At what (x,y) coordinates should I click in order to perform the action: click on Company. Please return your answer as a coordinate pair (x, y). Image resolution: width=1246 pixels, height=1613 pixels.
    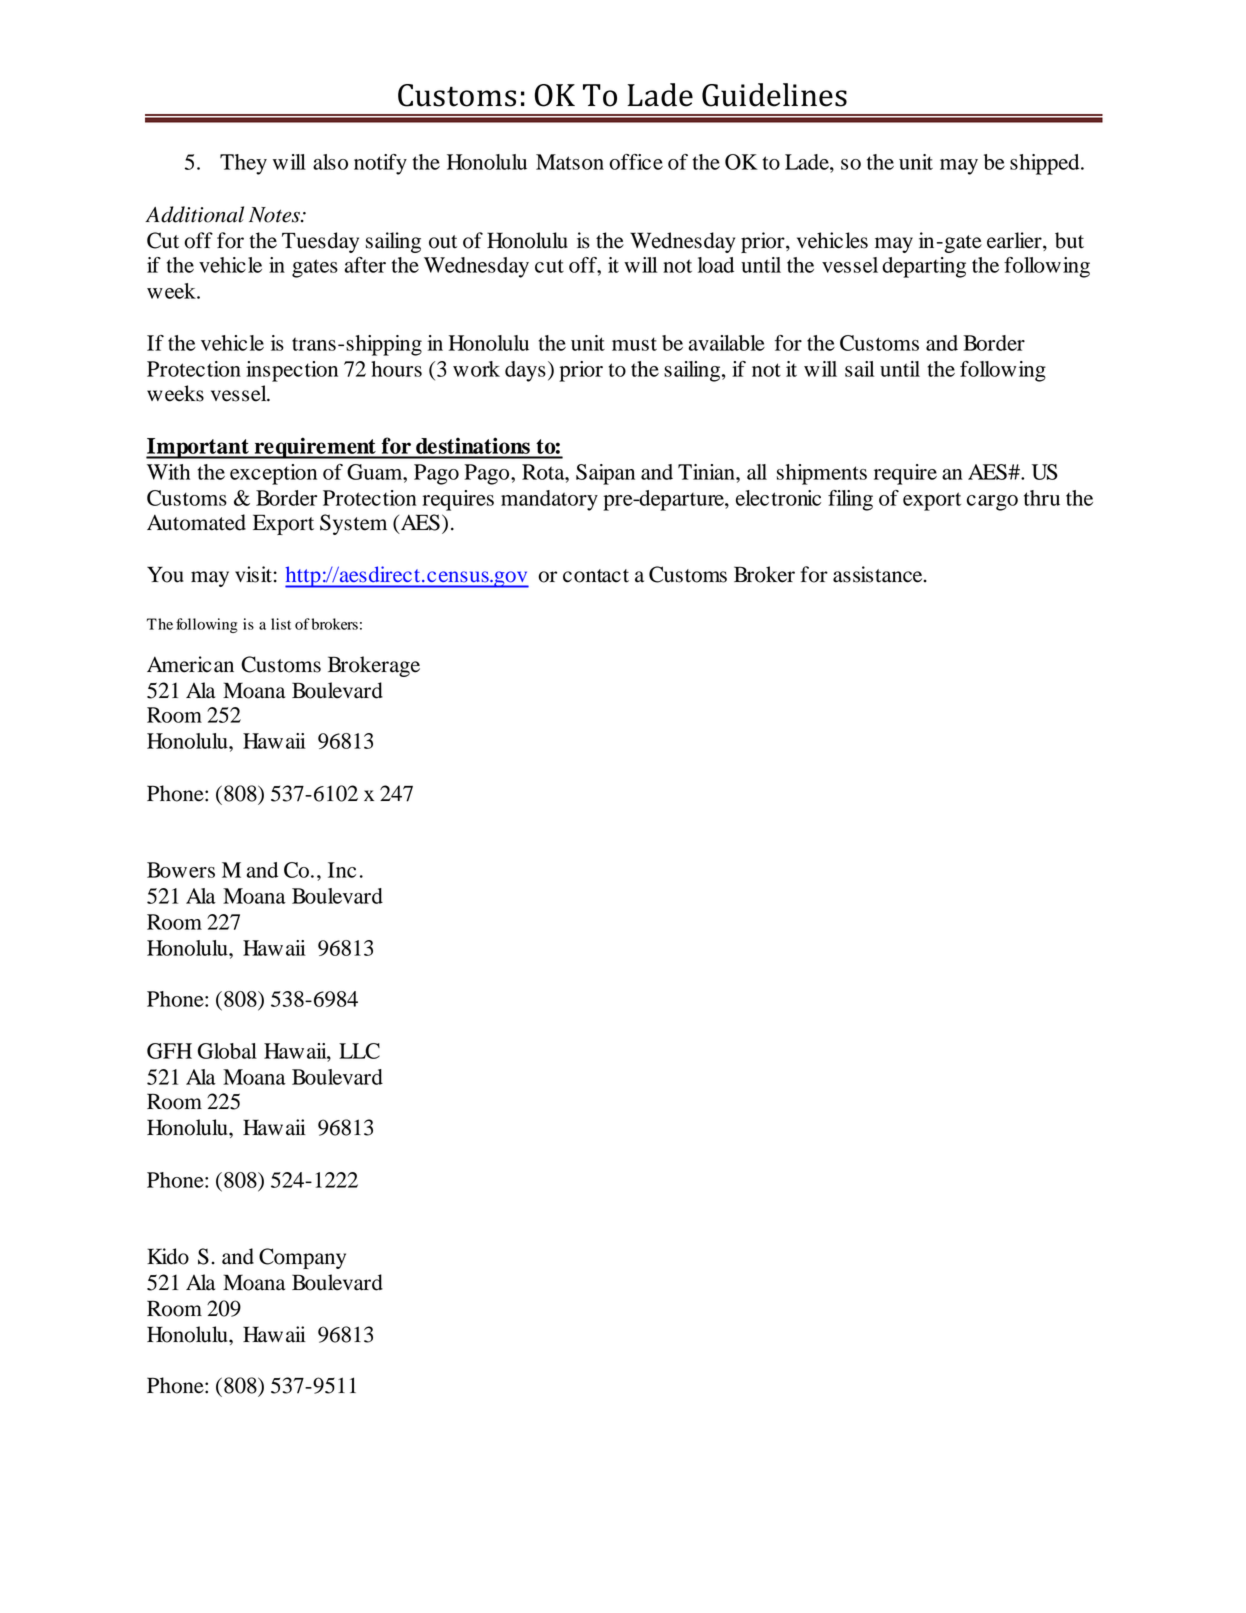
    Looking at the image, I should click on (302, 1258).
